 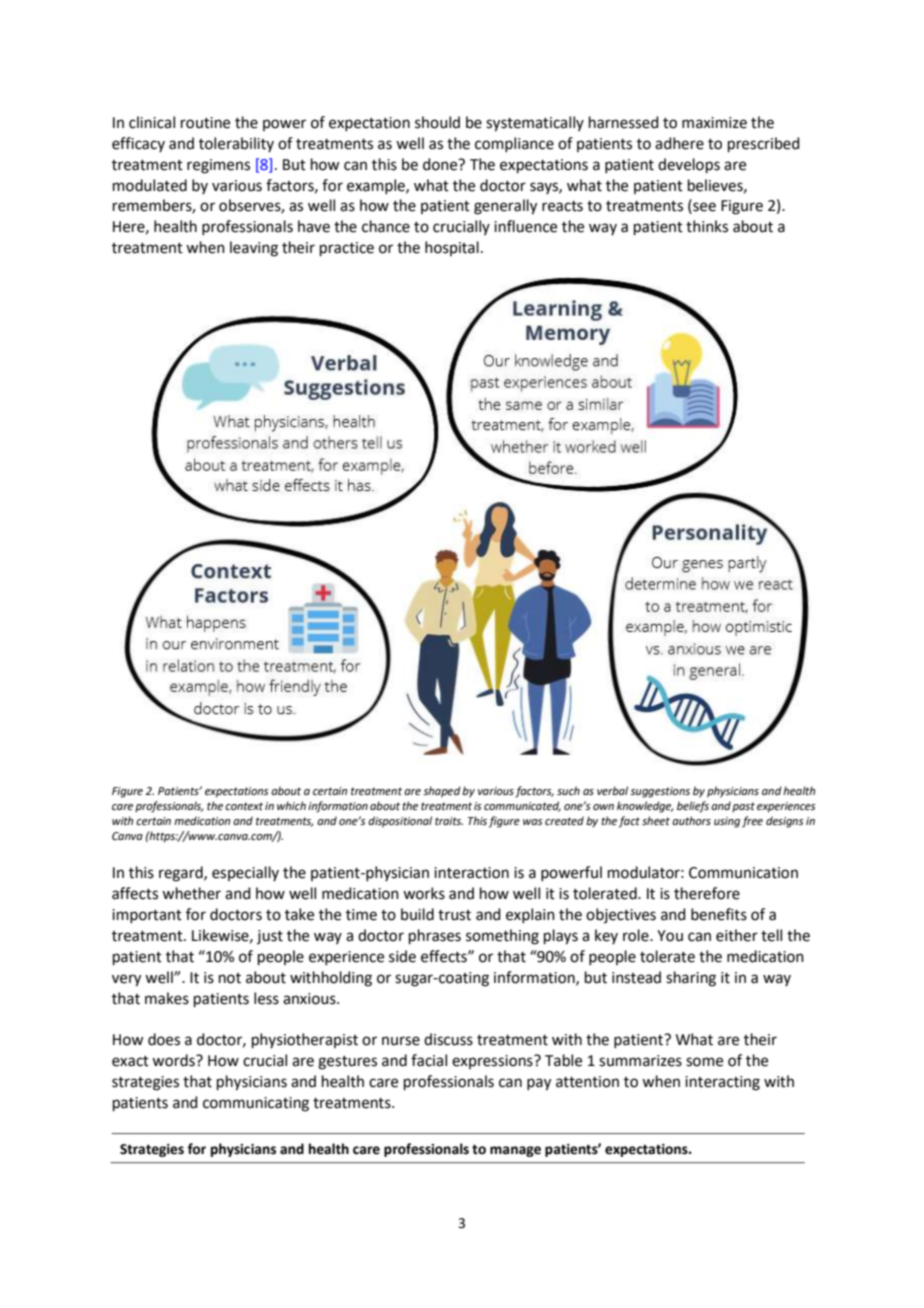 I want to click on Communication, so click(x=743, y=873).
